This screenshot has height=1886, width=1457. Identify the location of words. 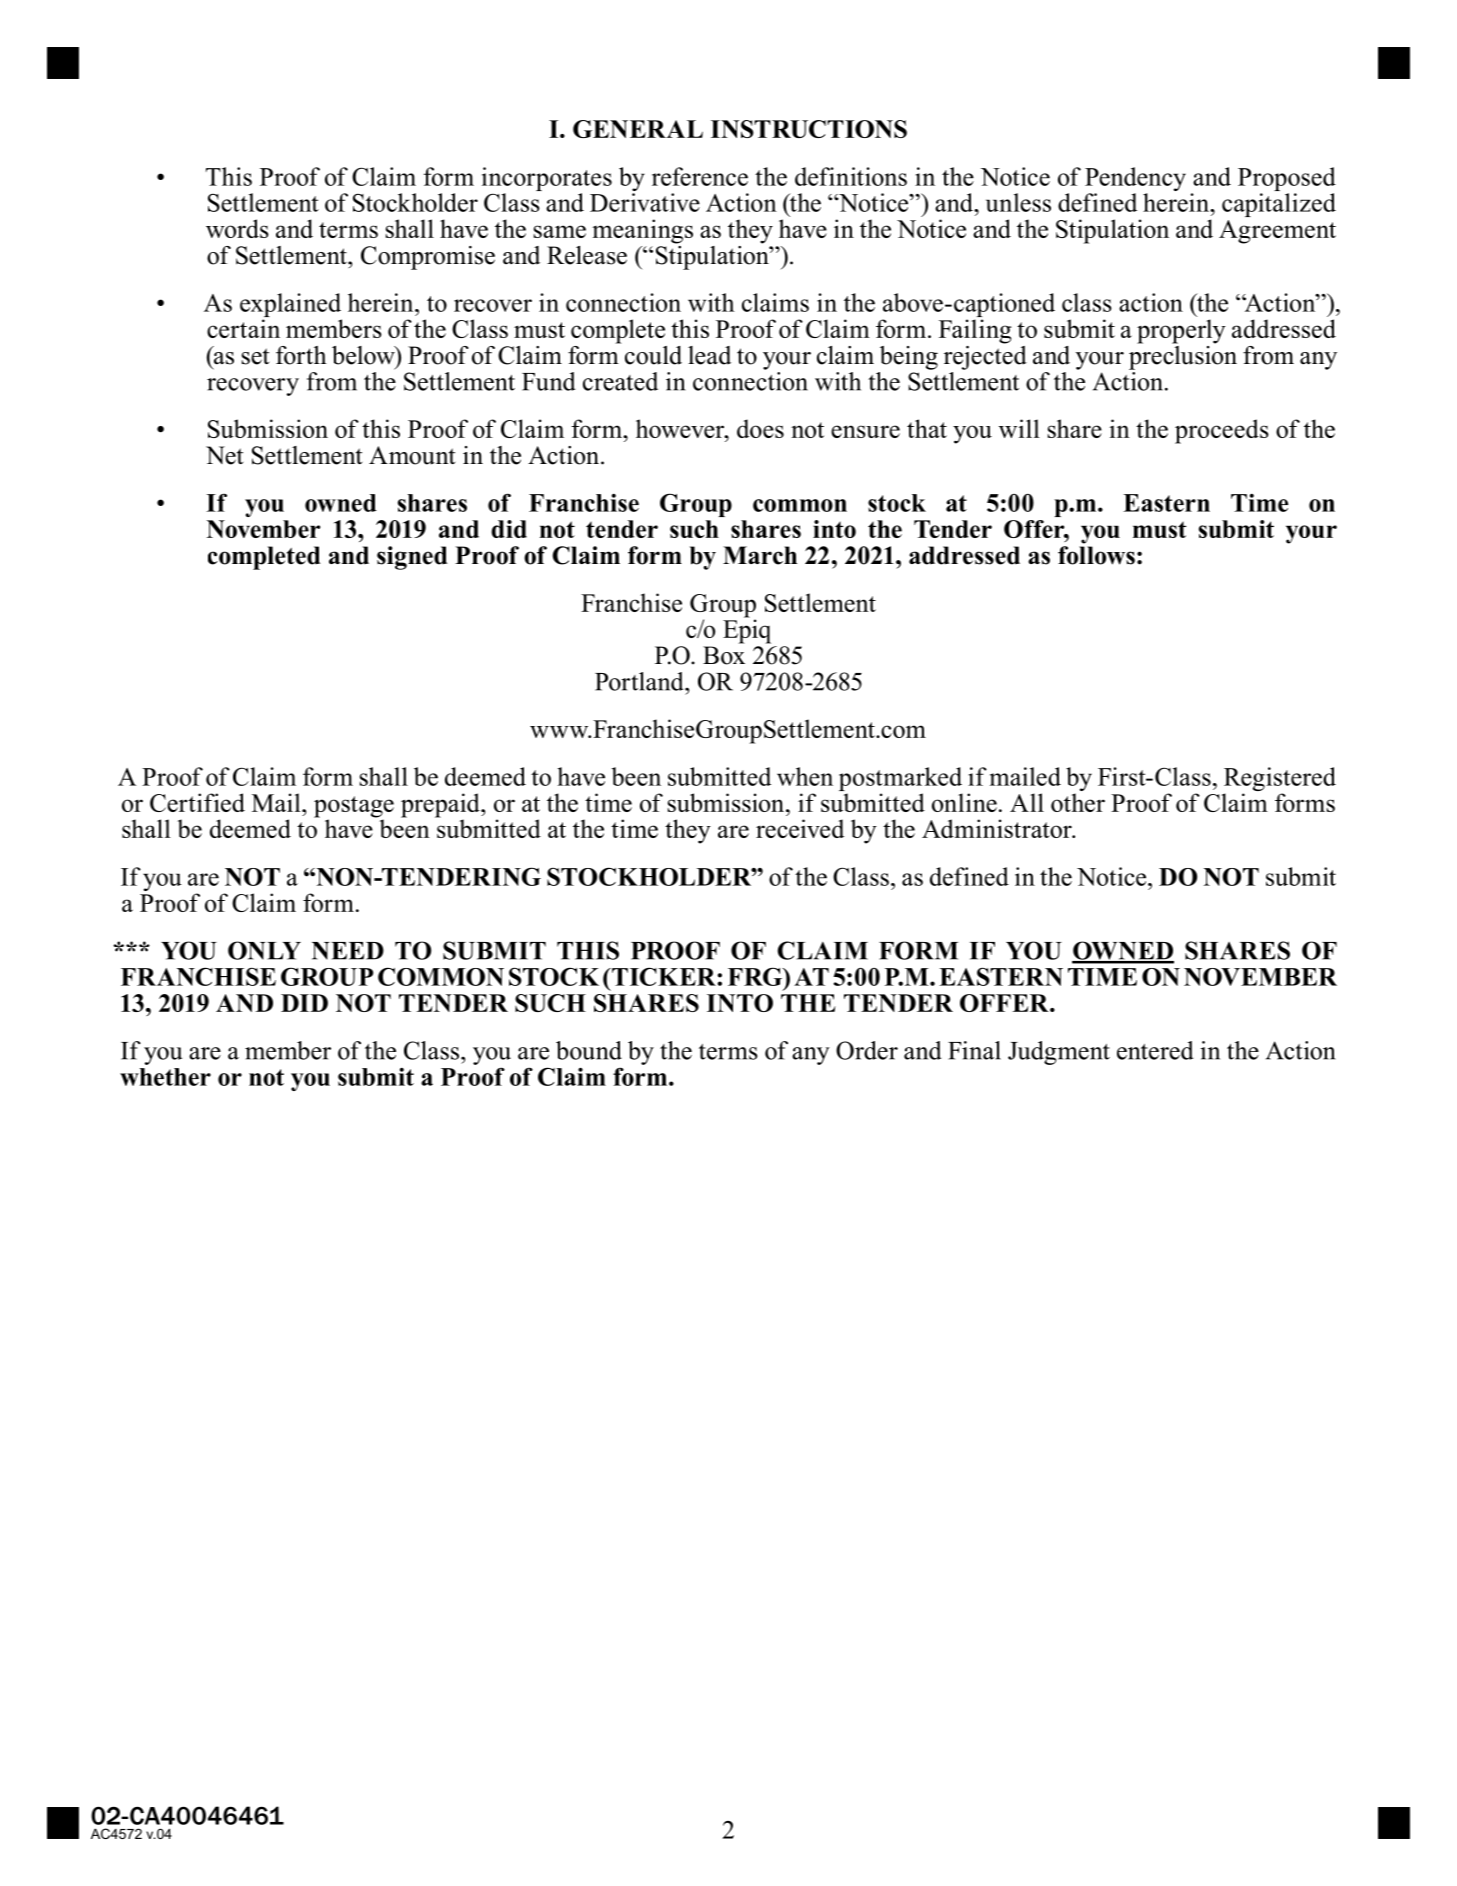
(237, 228).
